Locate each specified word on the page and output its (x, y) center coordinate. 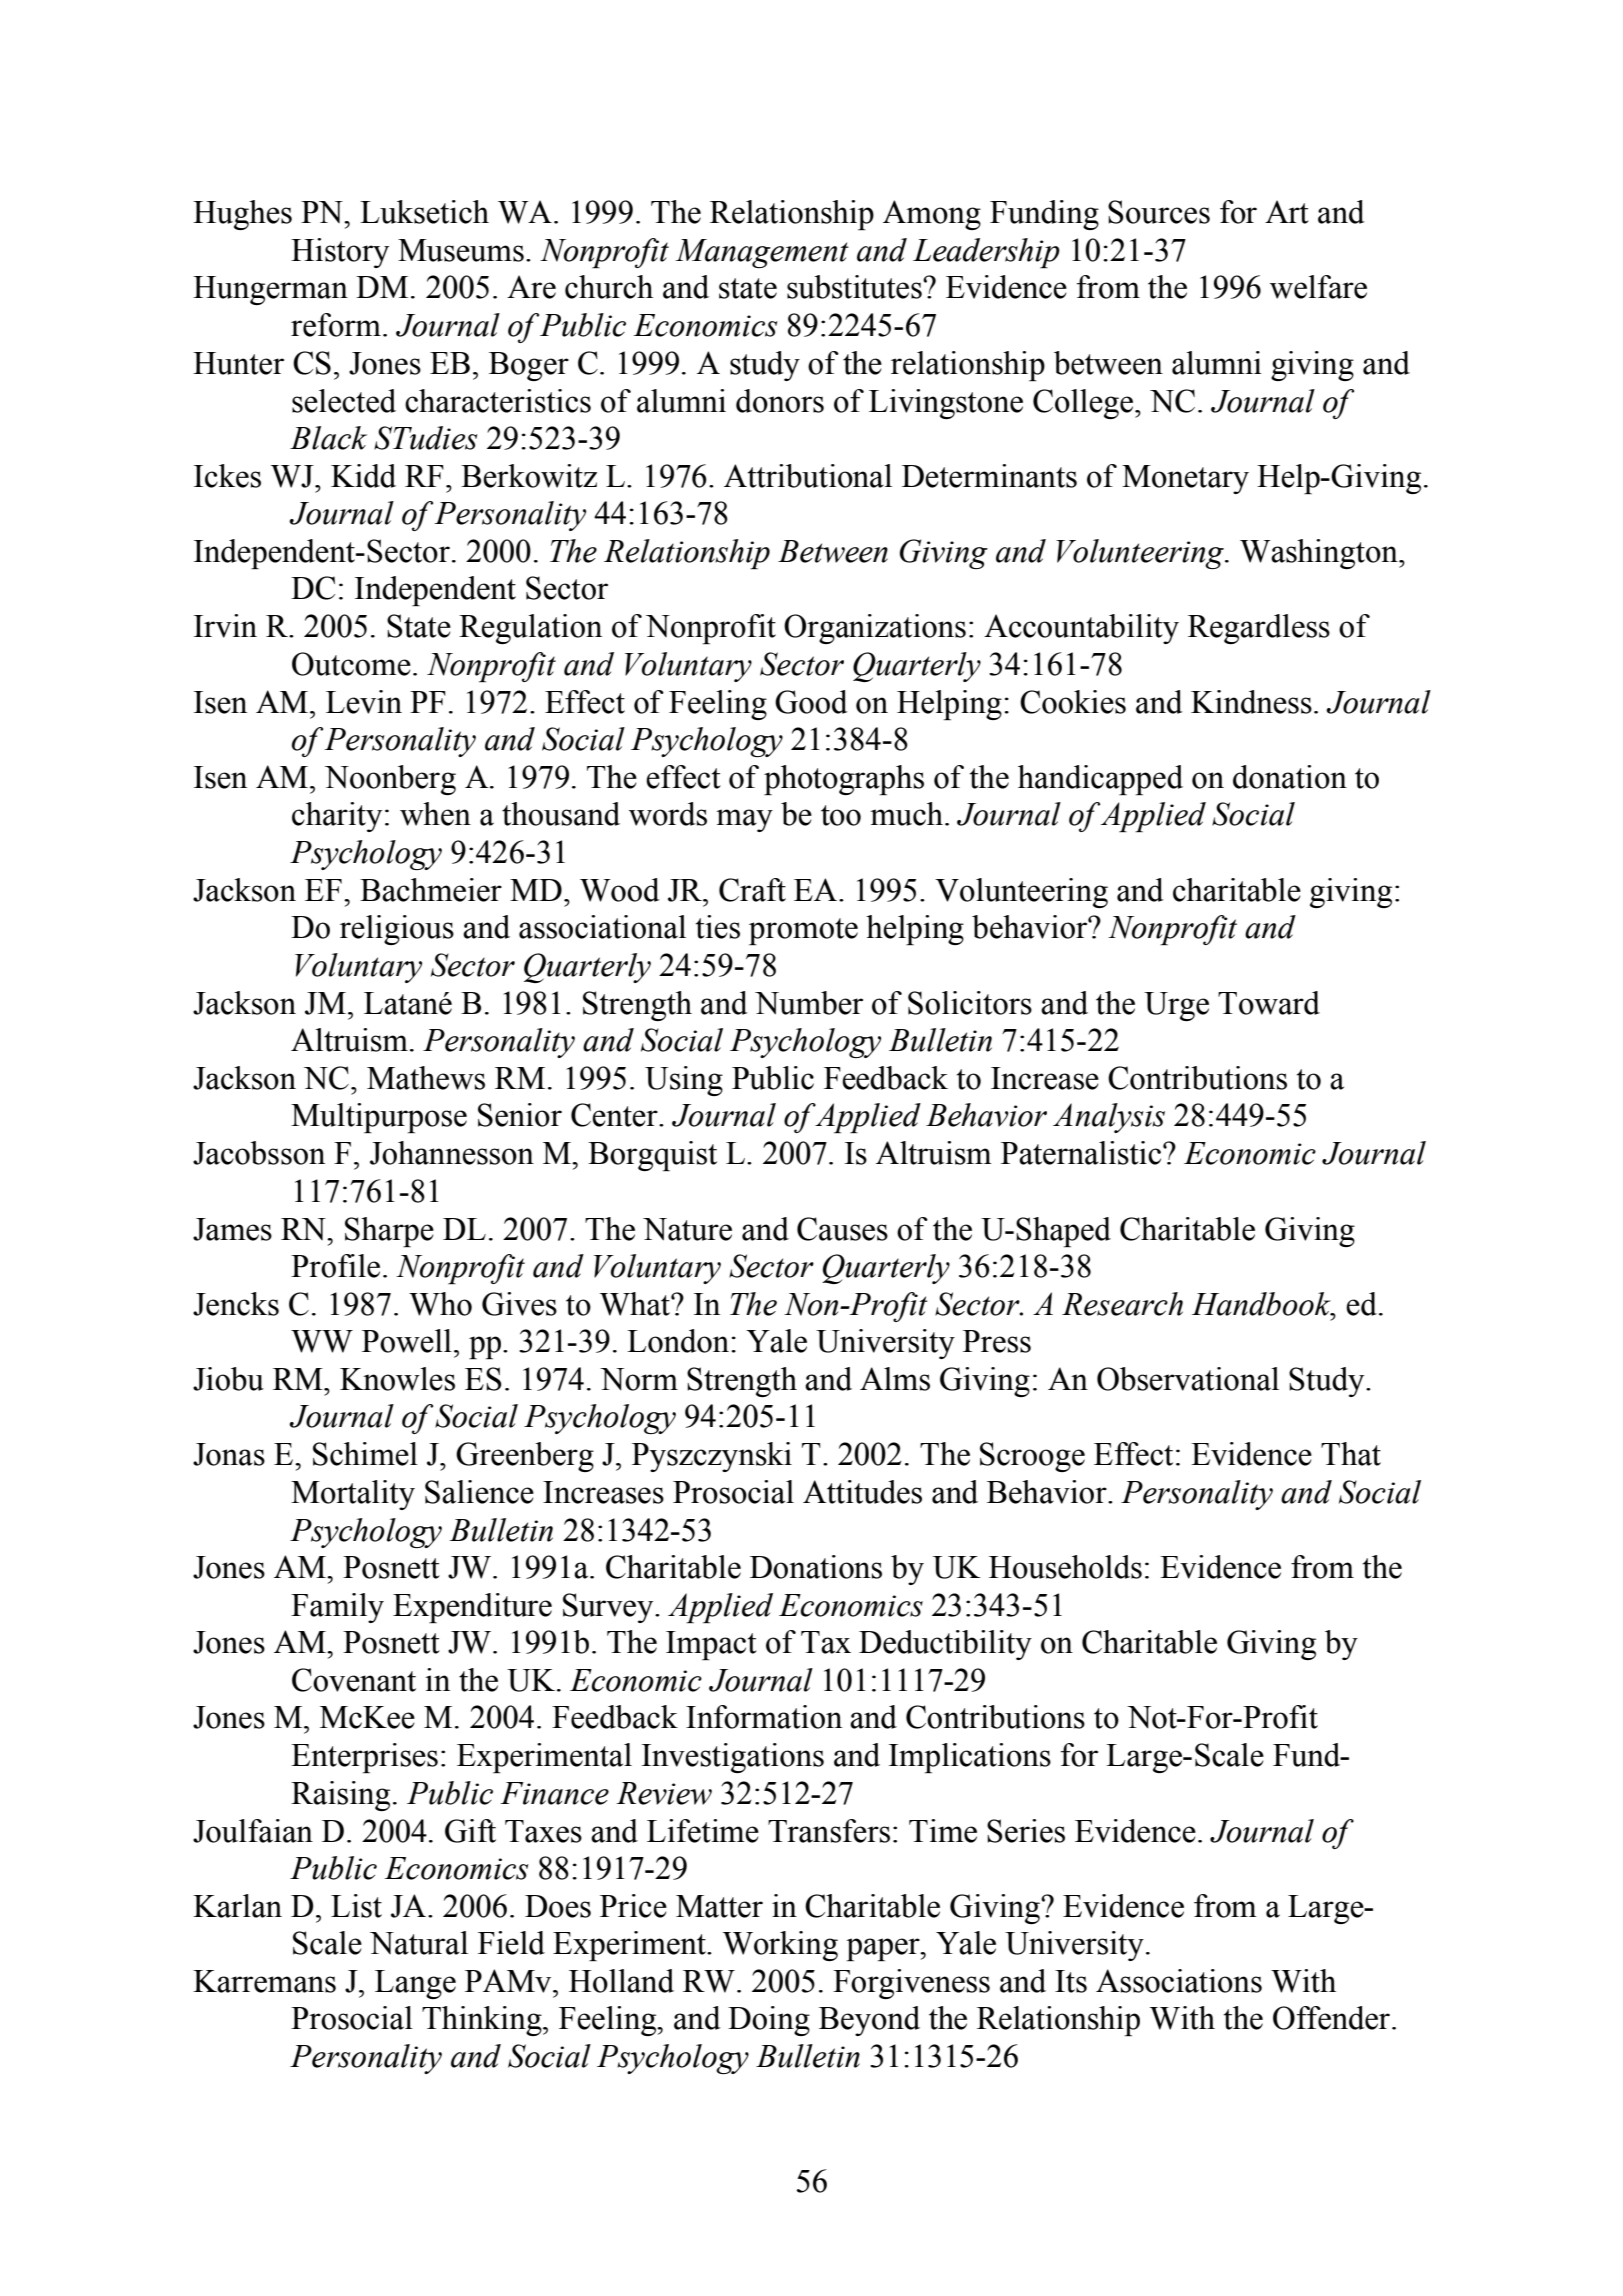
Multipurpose (379, 1118)
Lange (415, 1984)
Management (762, 253)
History (340, 253)
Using (684, 1081)
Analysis (1109, 1118)
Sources (1159, 212)
